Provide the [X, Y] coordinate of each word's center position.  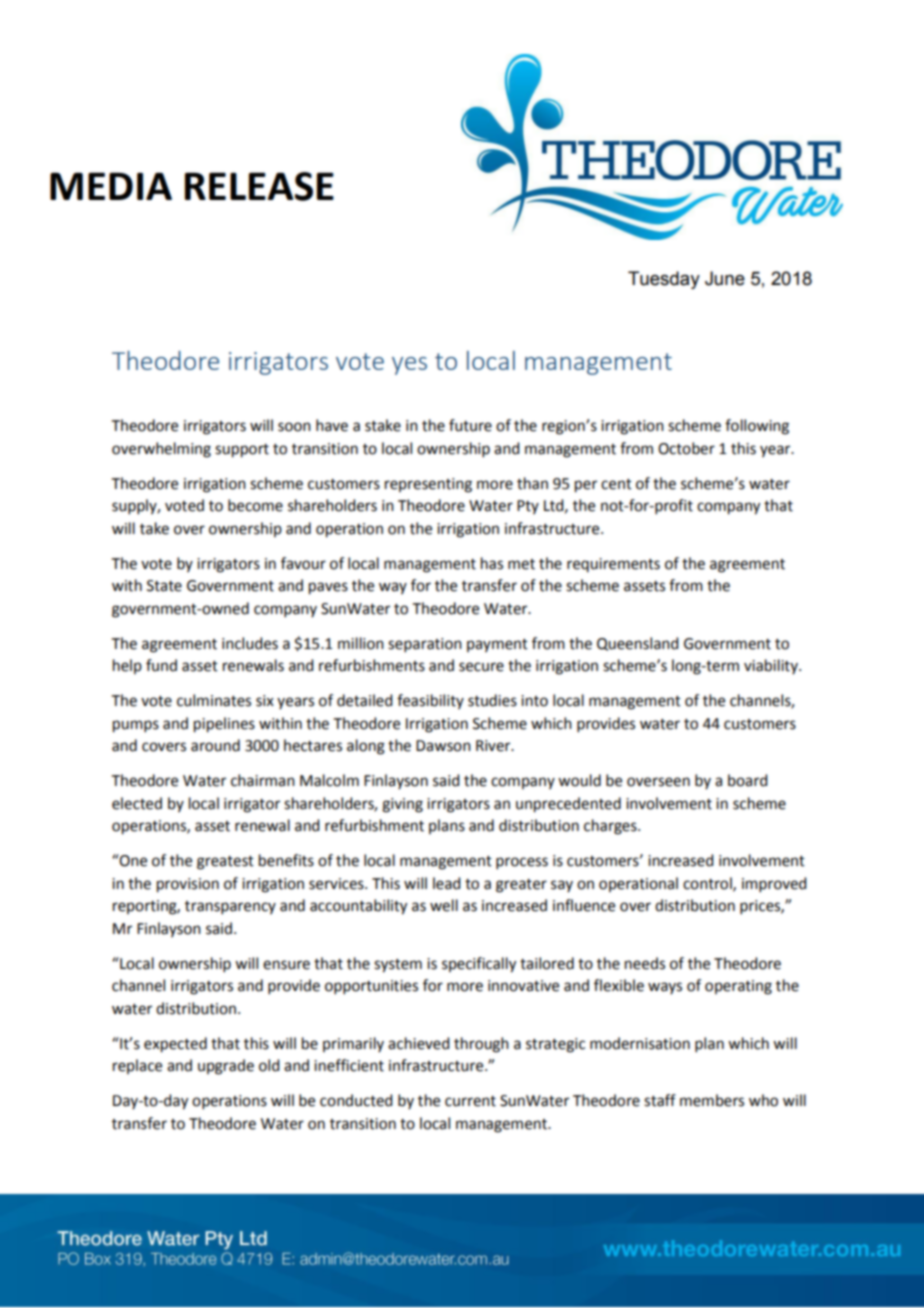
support [242, 451]
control [708, 884]
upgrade [226, 1067]
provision [188, 885]
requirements [613, 565]
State [164, 586]
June [725, 278]
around [215, 745]
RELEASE [259, 186]
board [747, 780]
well [444, 905]
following [757, 427]
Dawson [443, 746]
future [470, 425]
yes [409, 366]
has [492, 563]
